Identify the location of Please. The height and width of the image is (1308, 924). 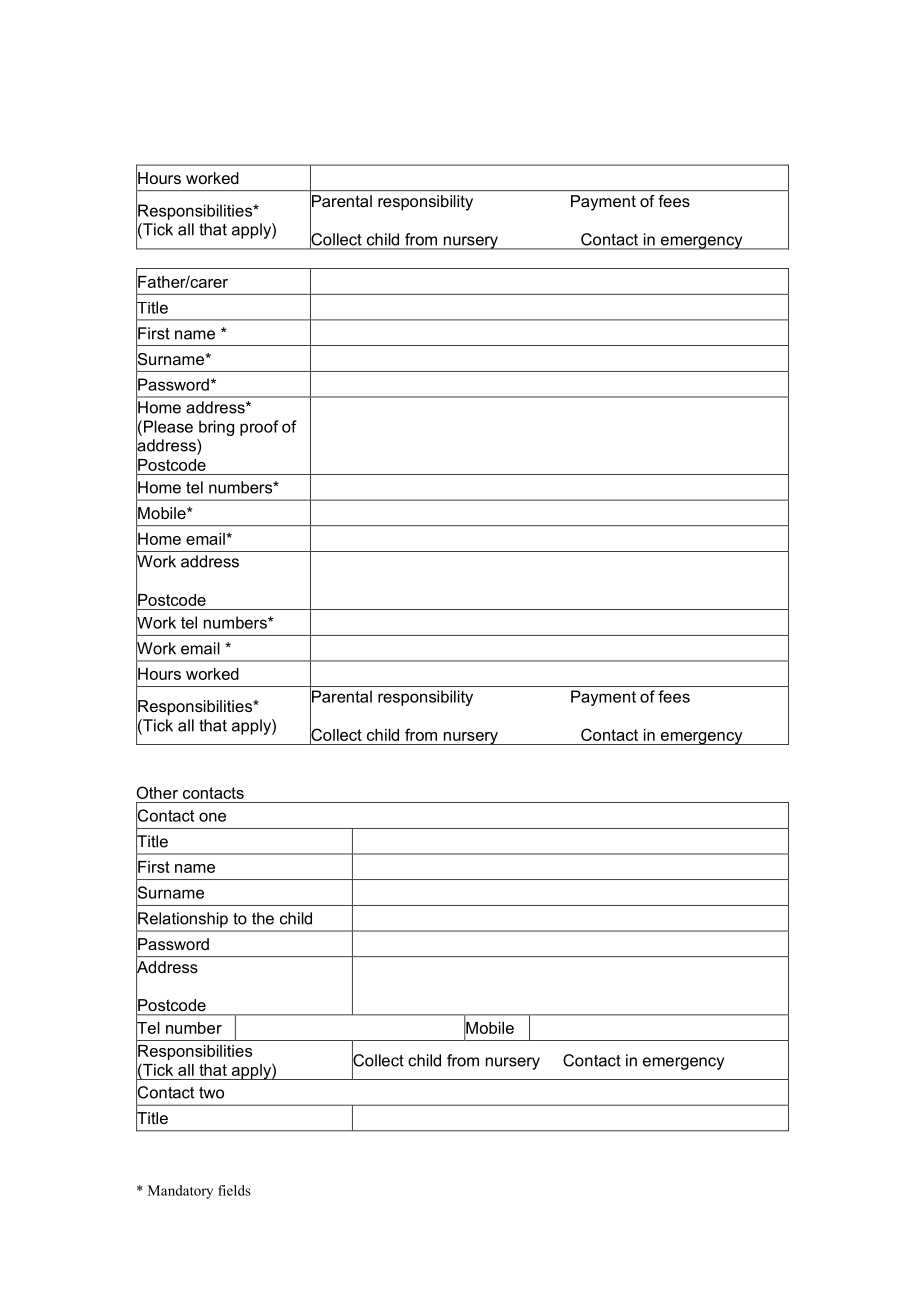
(168, 426).
